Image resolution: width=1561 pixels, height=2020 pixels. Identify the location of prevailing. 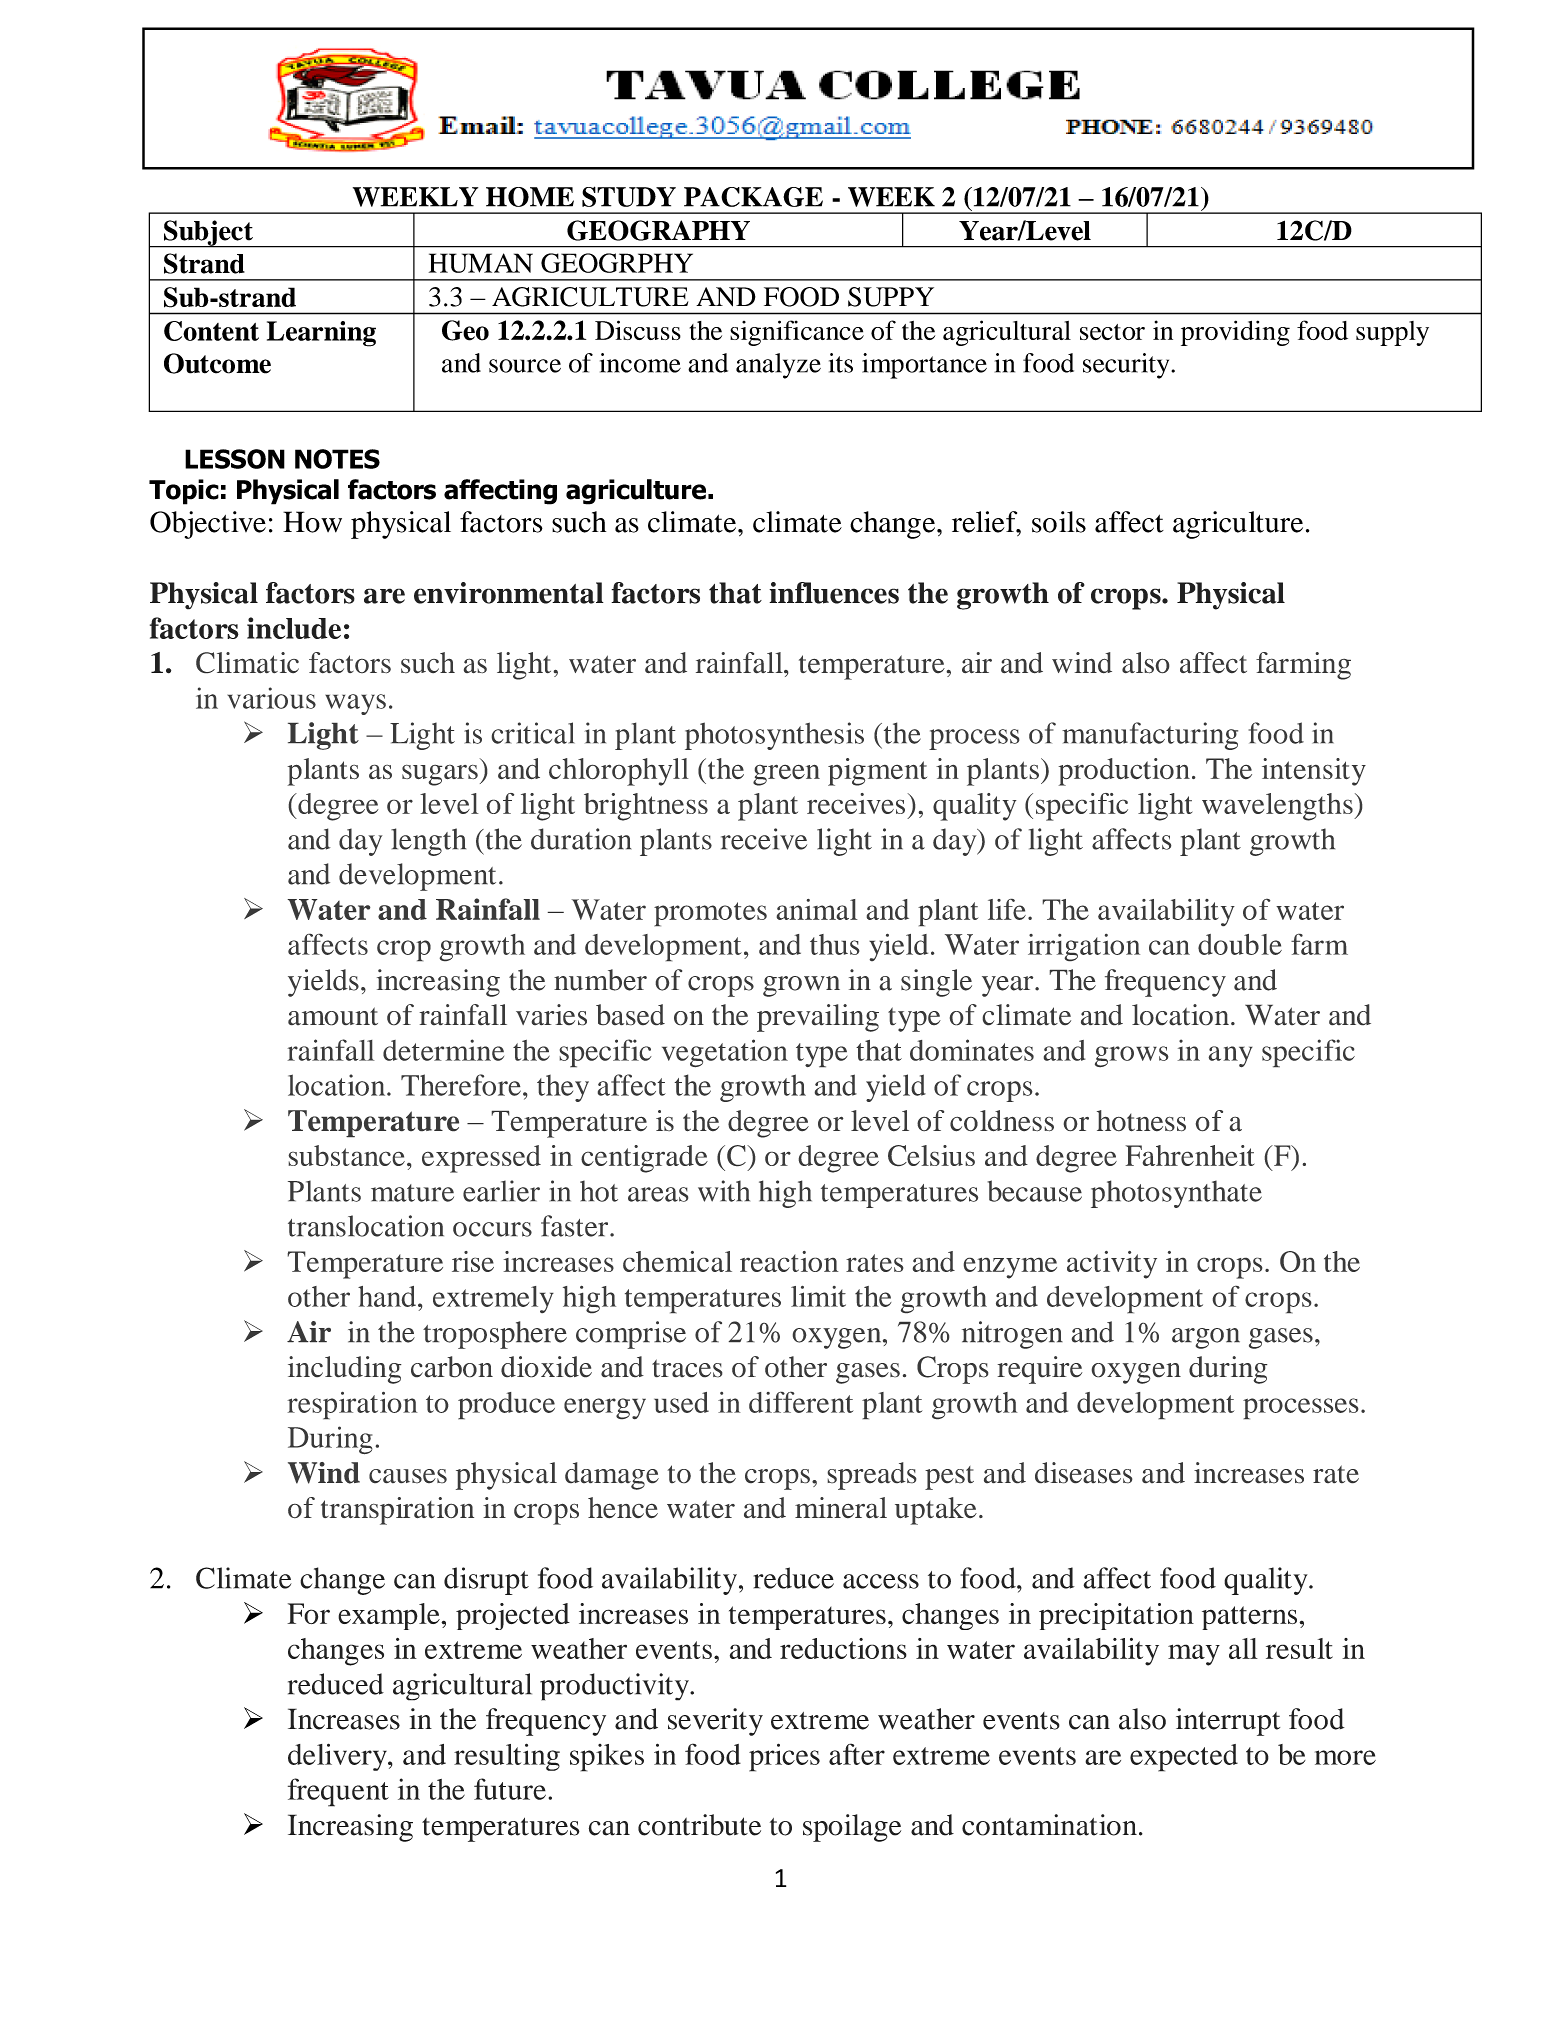
(818, 1018).
